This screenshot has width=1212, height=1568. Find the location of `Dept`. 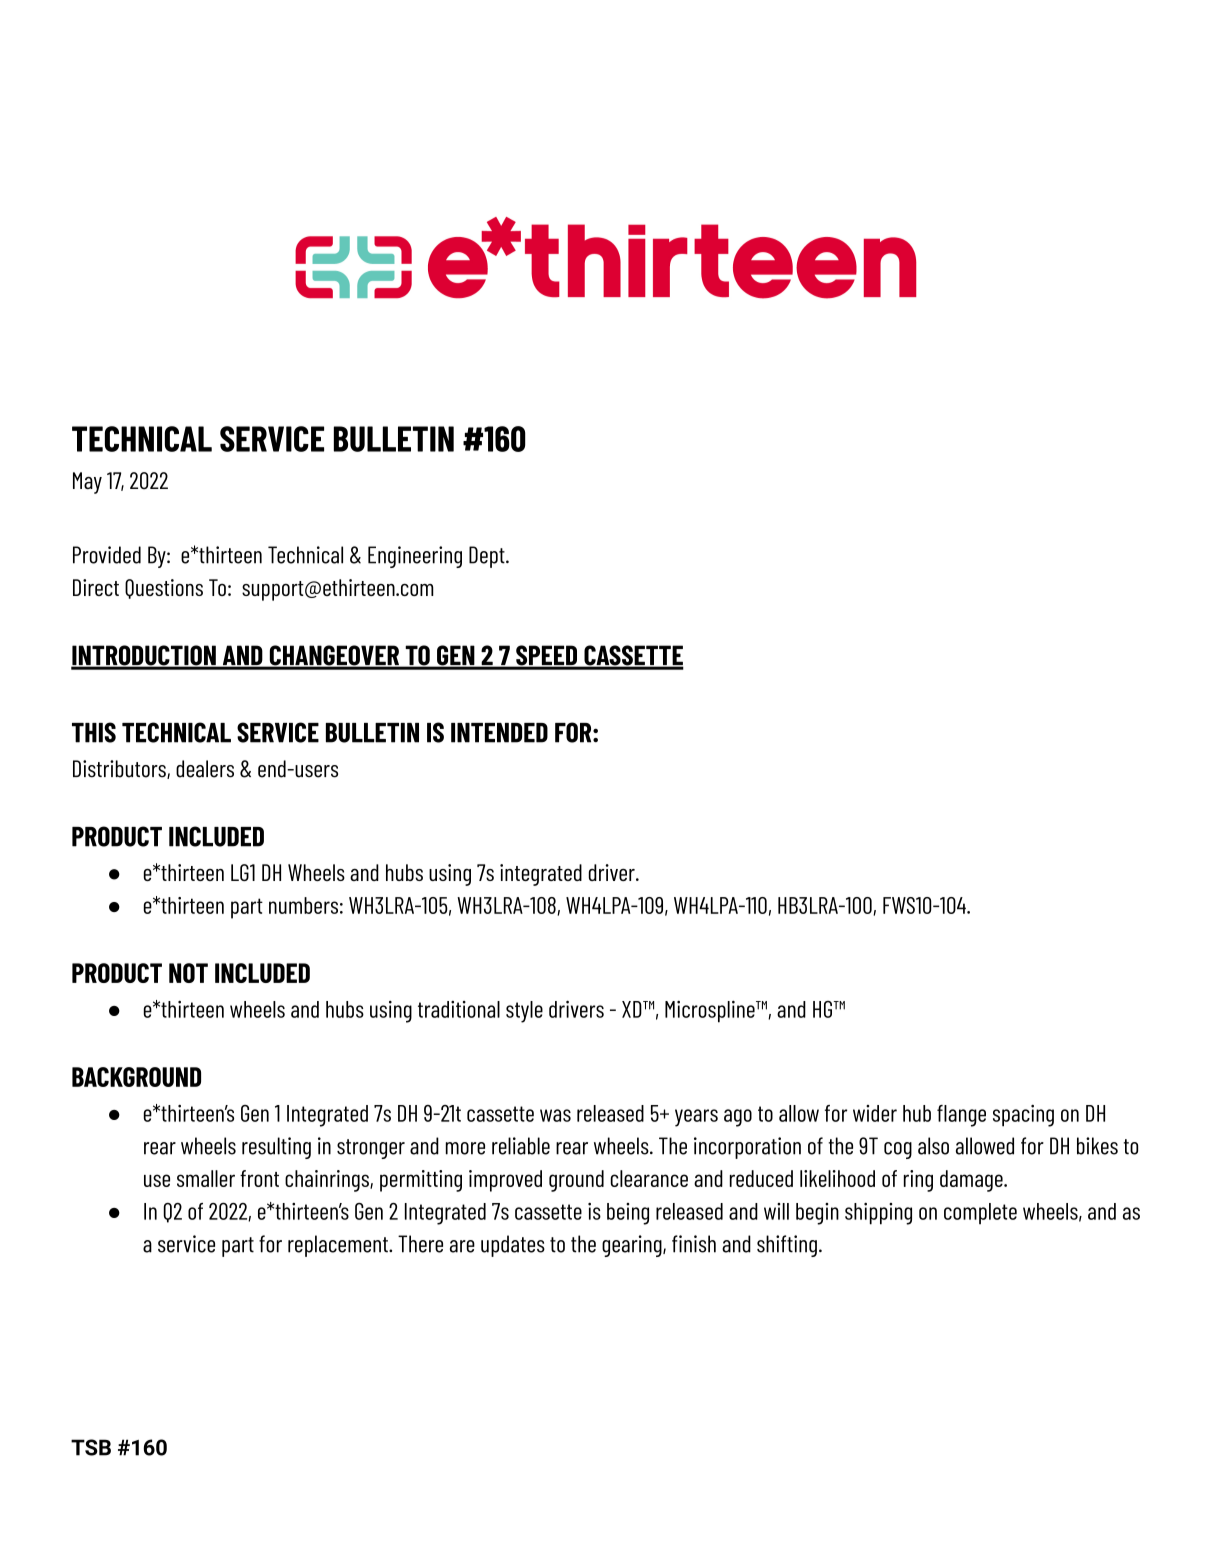

Dept is located at coordinates (488, 557).
